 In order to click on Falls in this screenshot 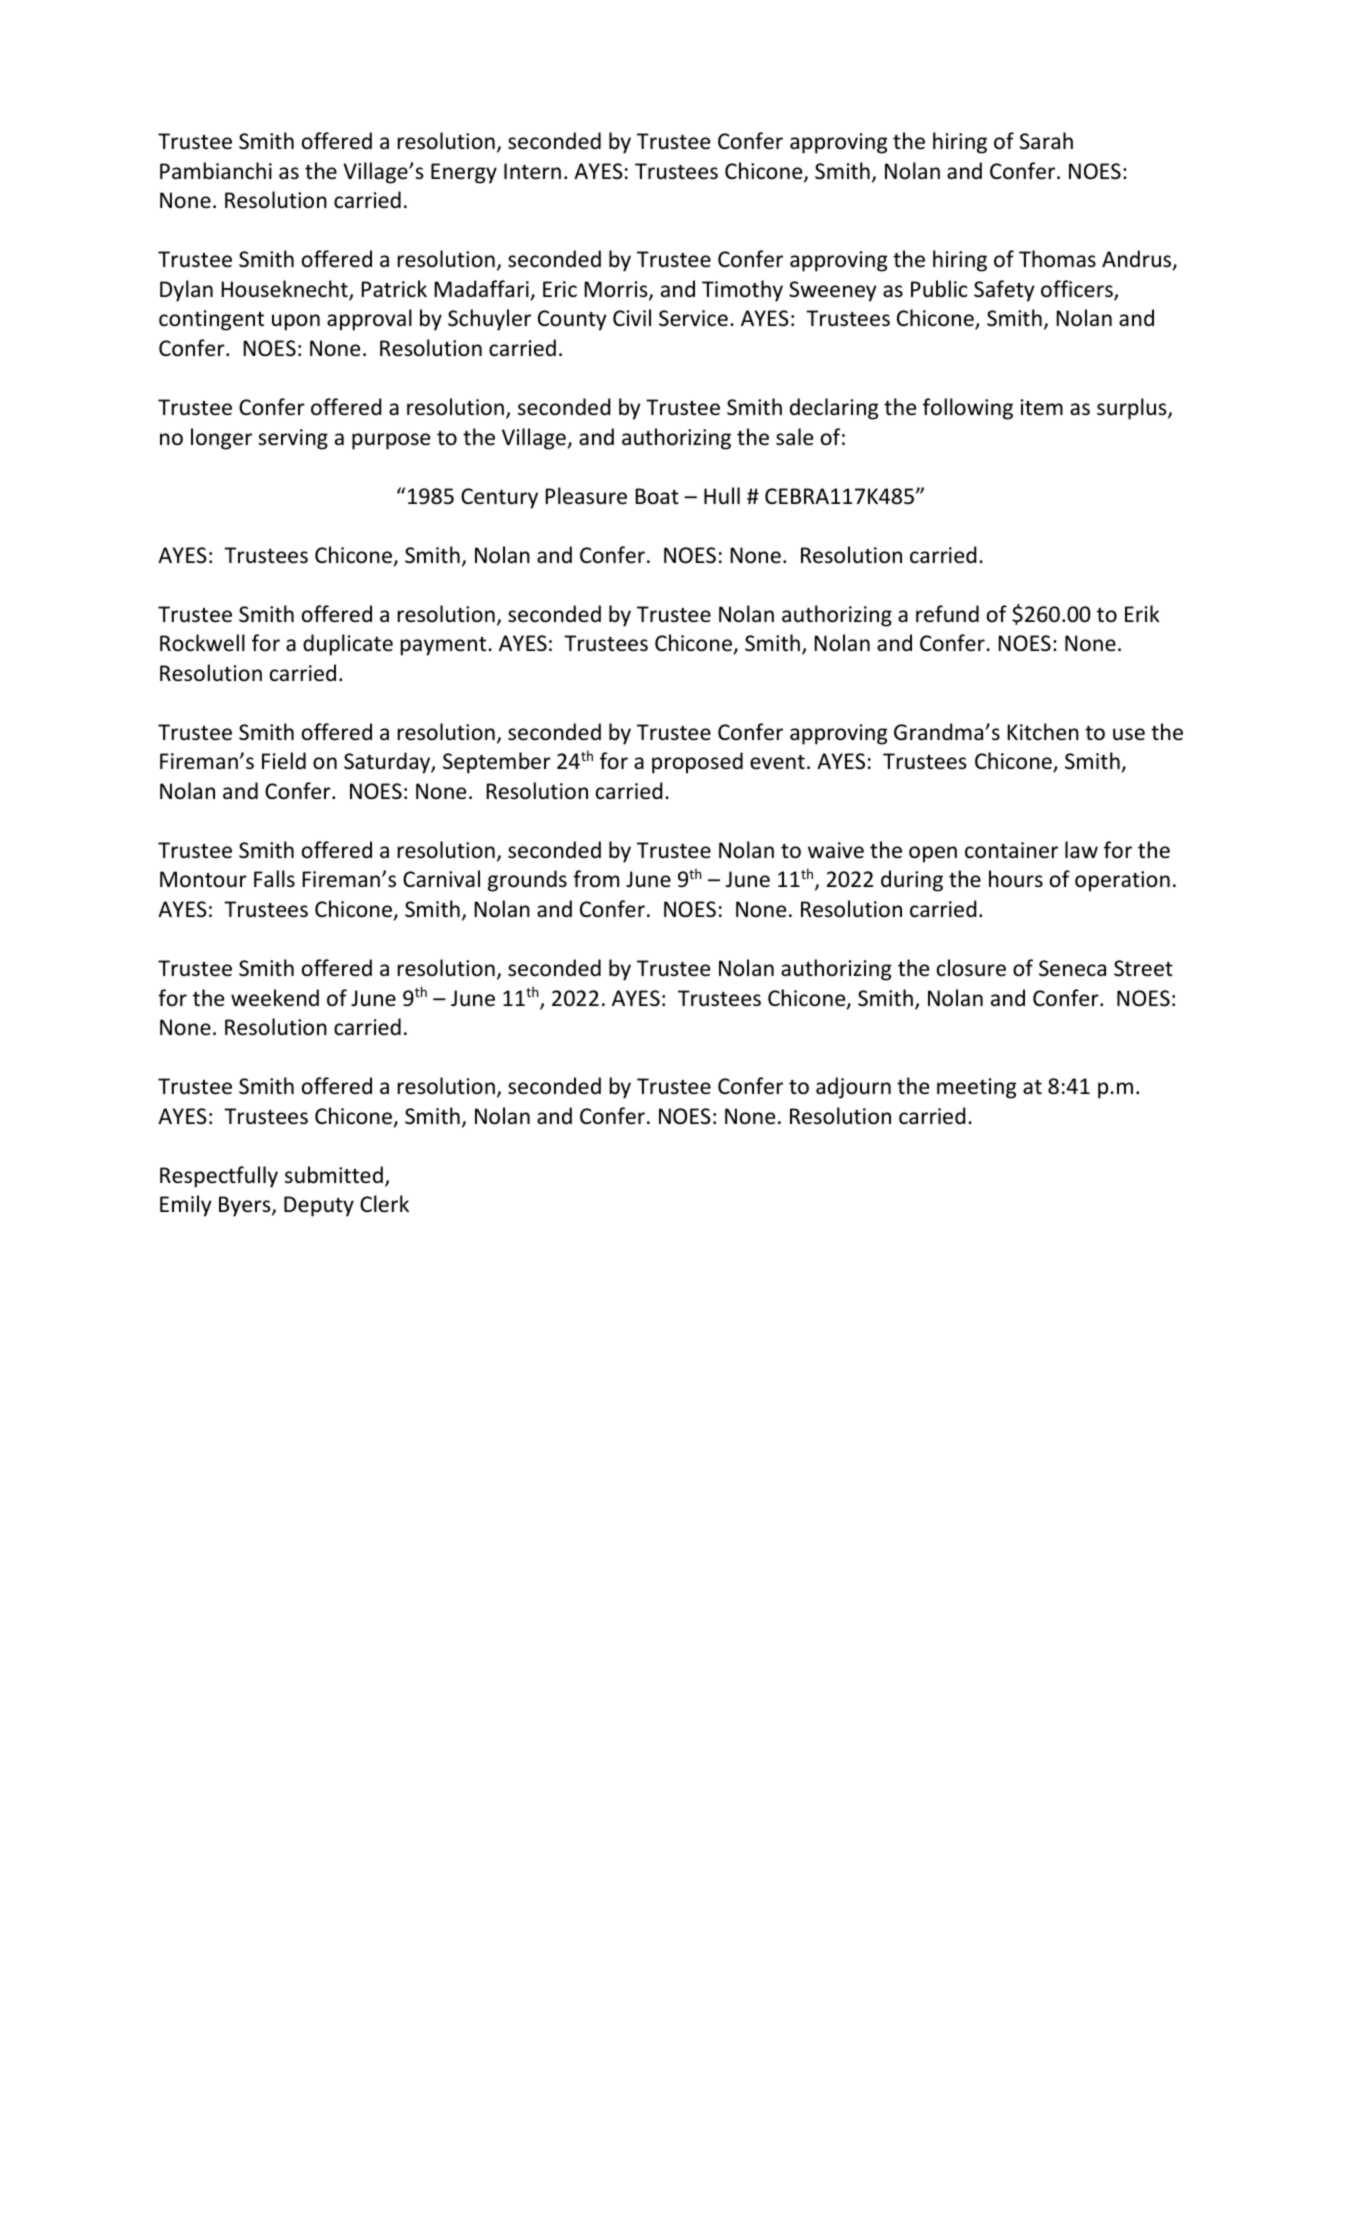, I will do `click(274, 878)`.
